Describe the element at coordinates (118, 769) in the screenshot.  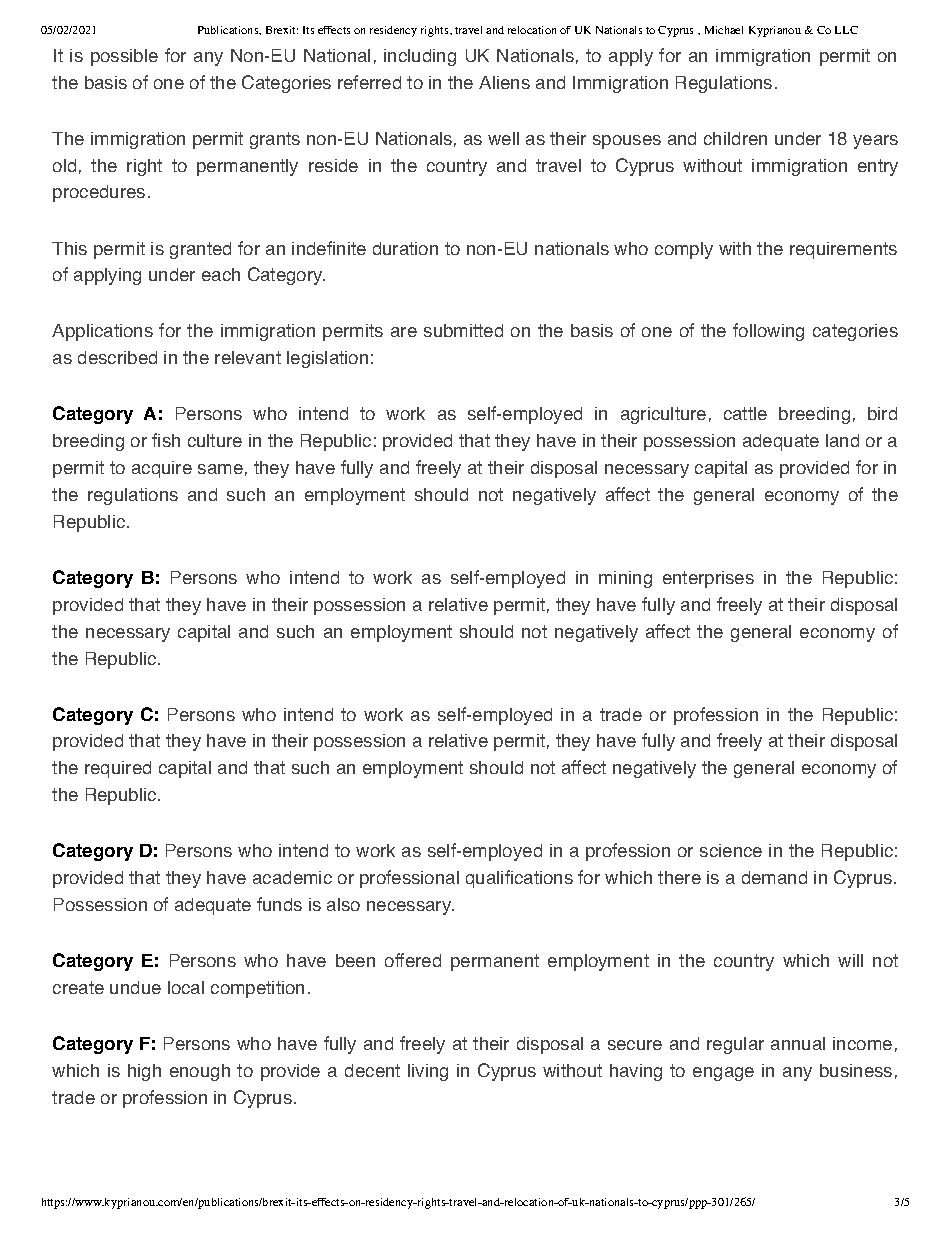
I see `required` at that location.
